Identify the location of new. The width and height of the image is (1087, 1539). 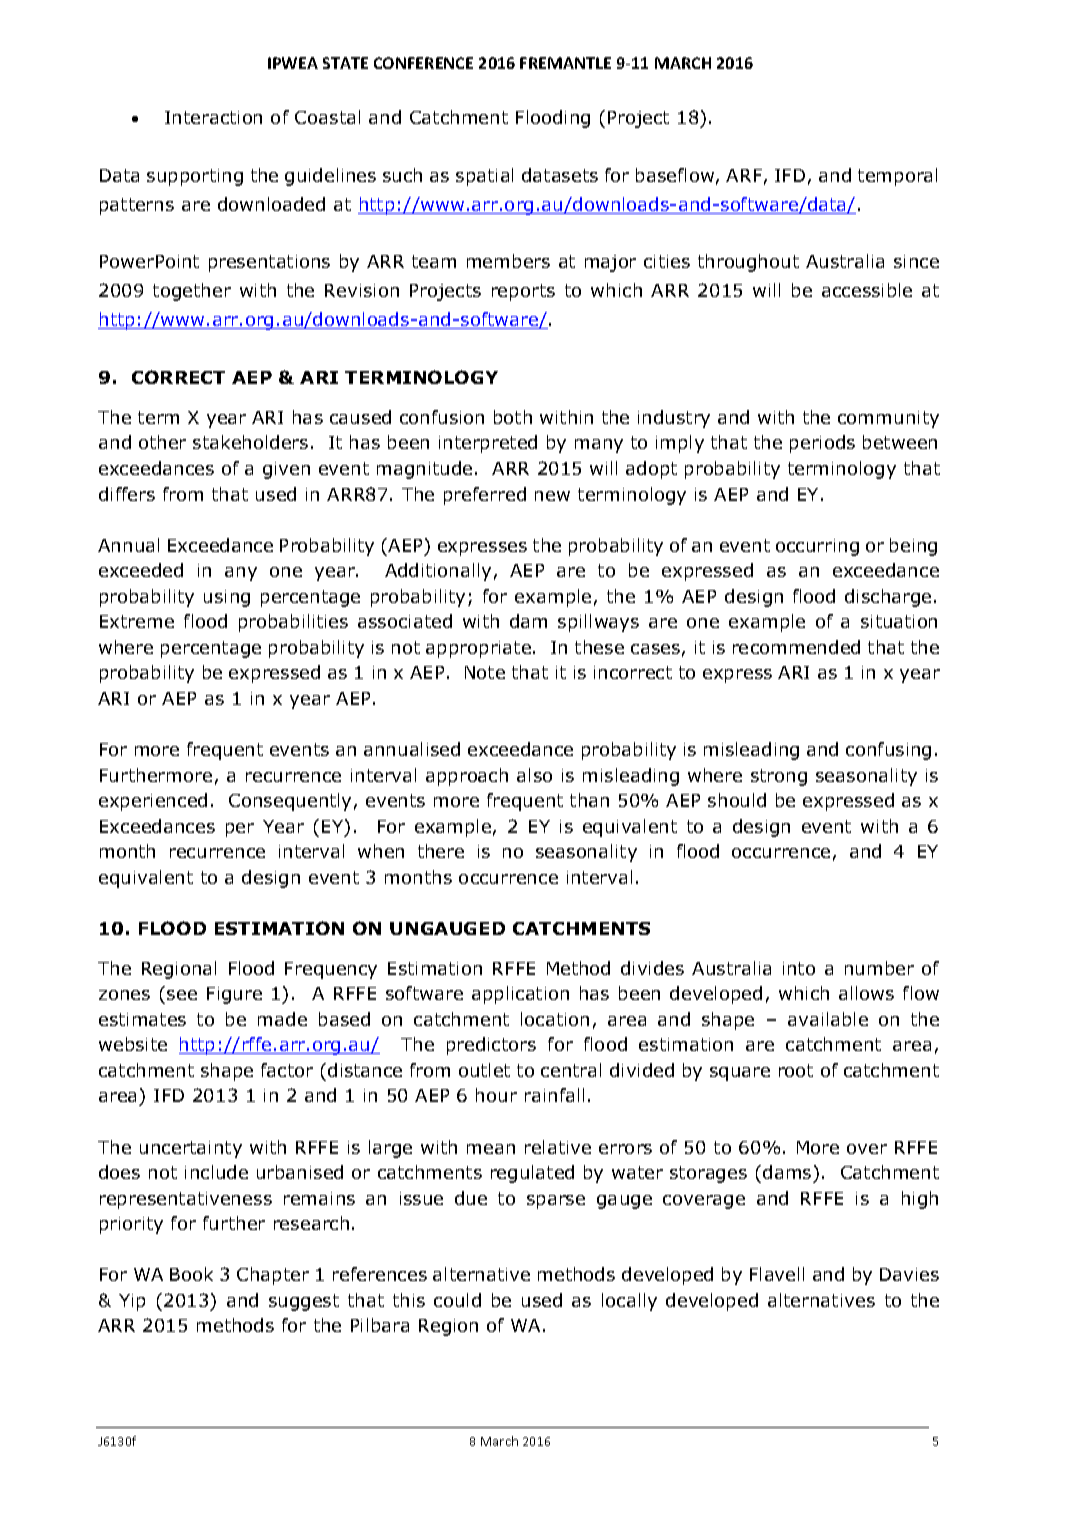
(552, 496).
